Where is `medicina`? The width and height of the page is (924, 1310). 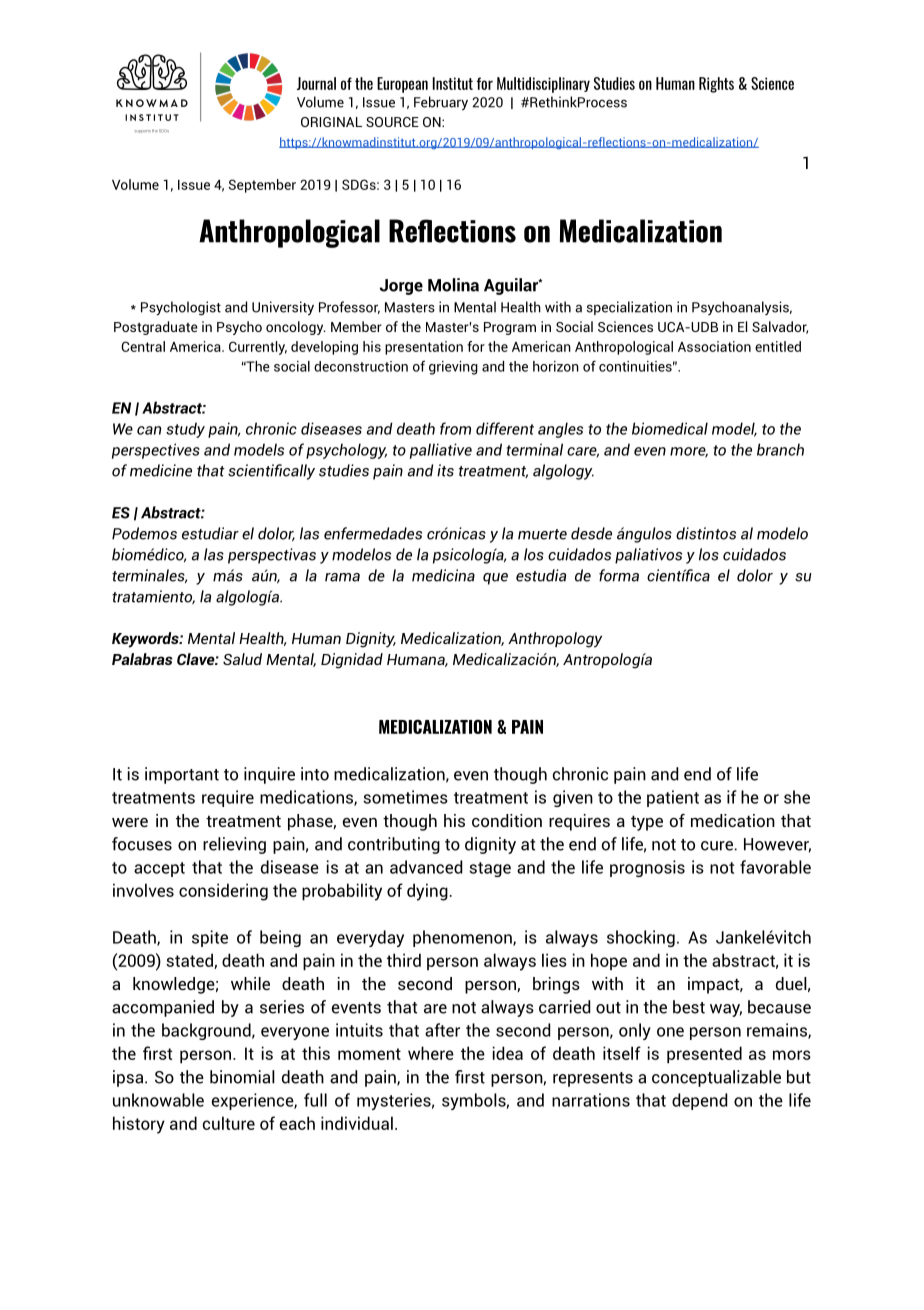 medicina is located at coordinates (443, 575).
